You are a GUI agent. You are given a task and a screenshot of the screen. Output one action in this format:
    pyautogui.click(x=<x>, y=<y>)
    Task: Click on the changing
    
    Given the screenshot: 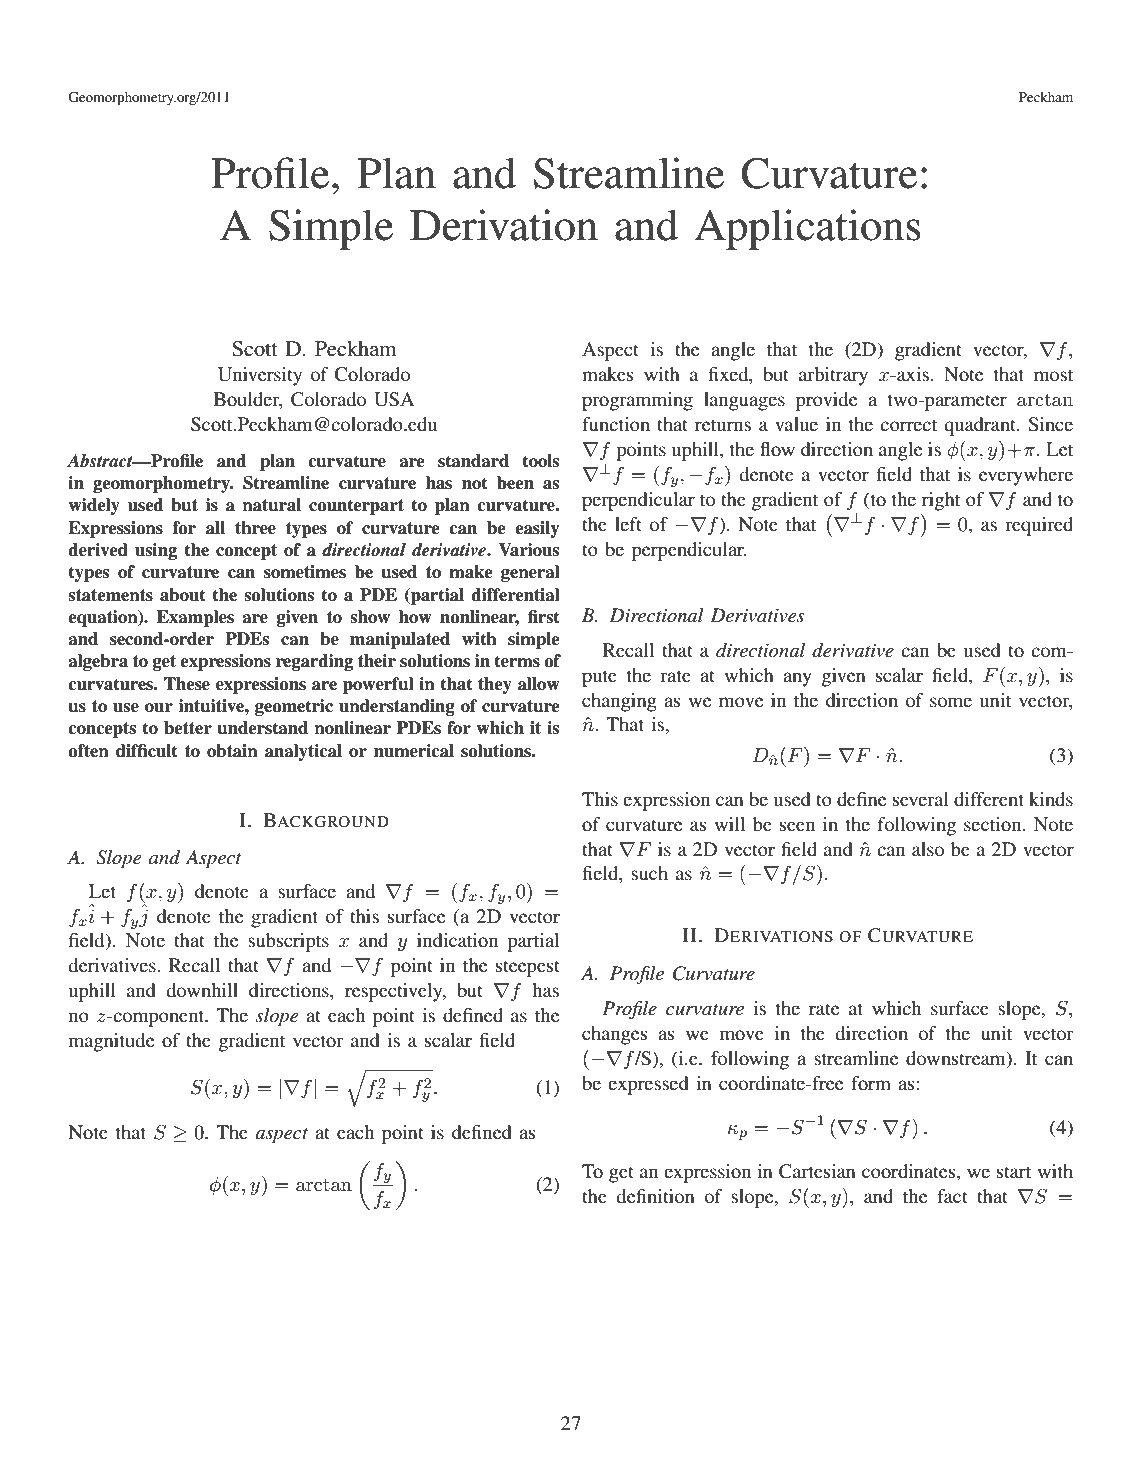 What is the action you would take?
    pyautogui.click(x=619, y=702)
